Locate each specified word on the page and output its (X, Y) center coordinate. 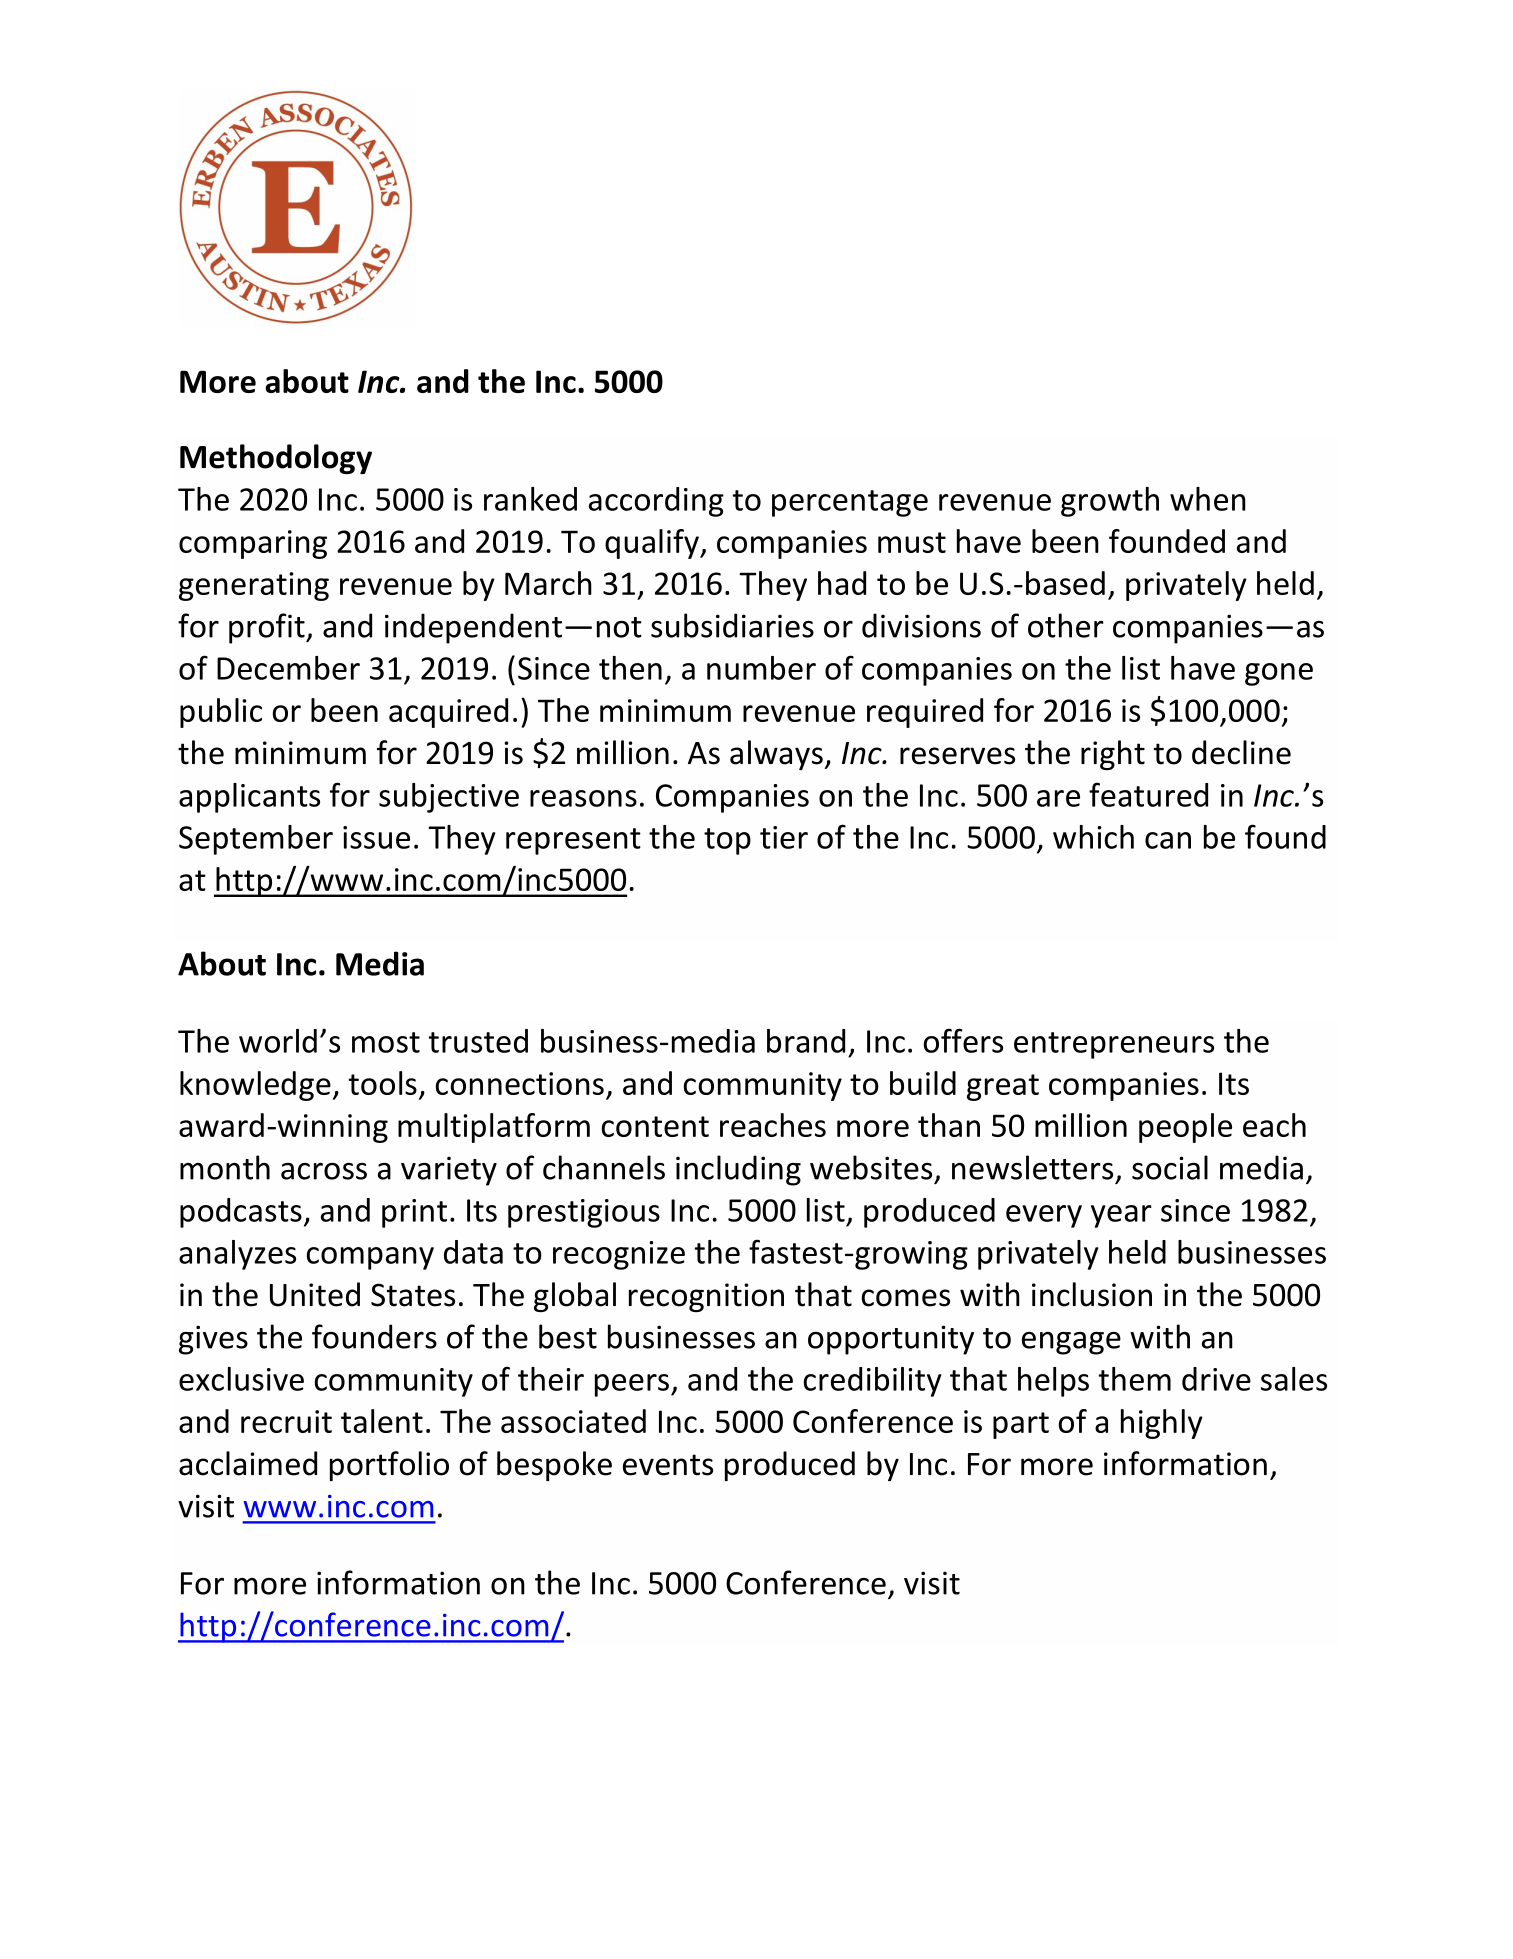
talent (382, 1421)
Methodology (276, 459)
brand (806, 1041)
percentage (850, 503)
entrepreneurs (1114, 1045)
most (386, 1042)
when (1208, 499)
